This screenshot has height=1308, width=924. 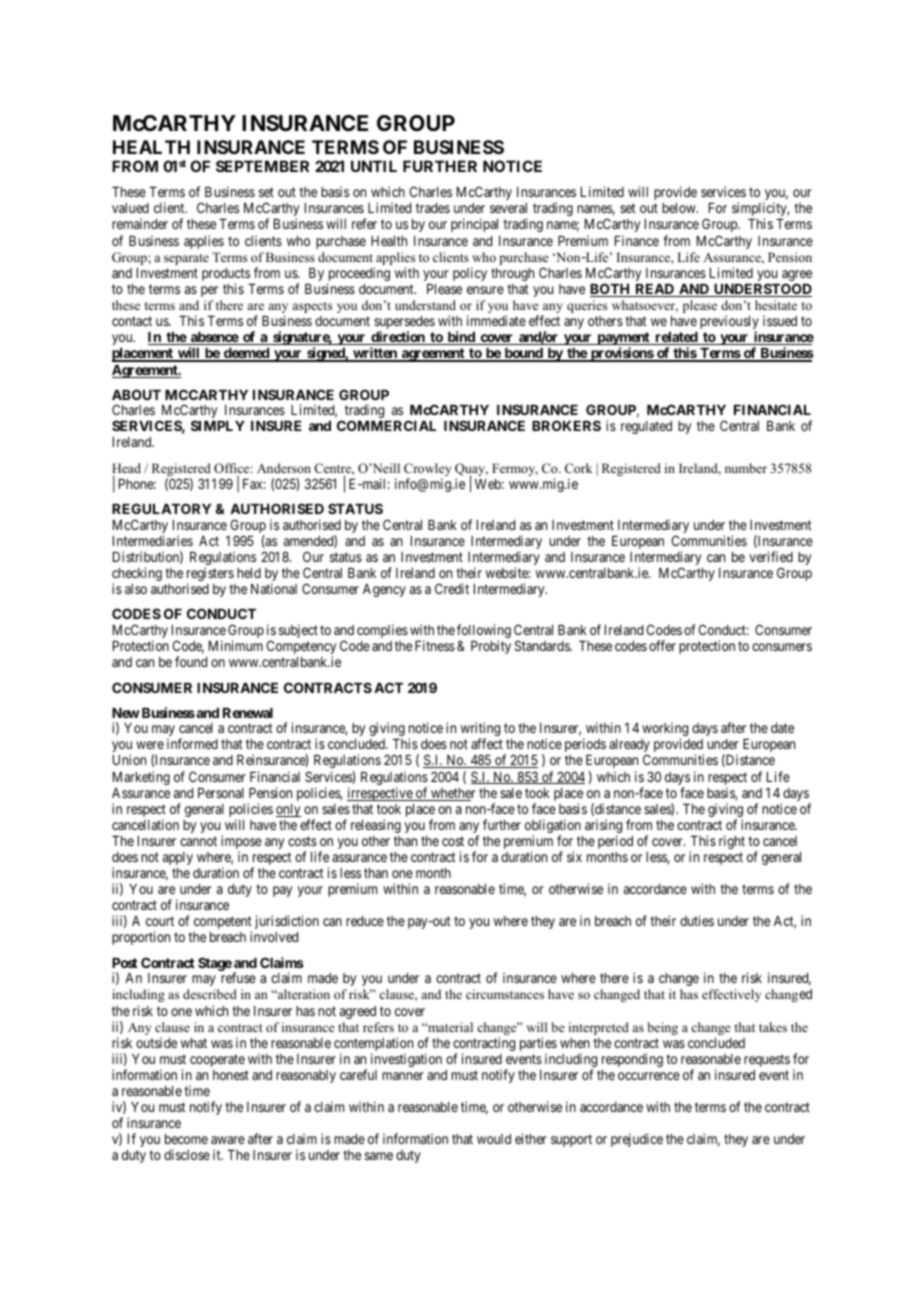 I want to click on found, so click(x=191, y=661).
